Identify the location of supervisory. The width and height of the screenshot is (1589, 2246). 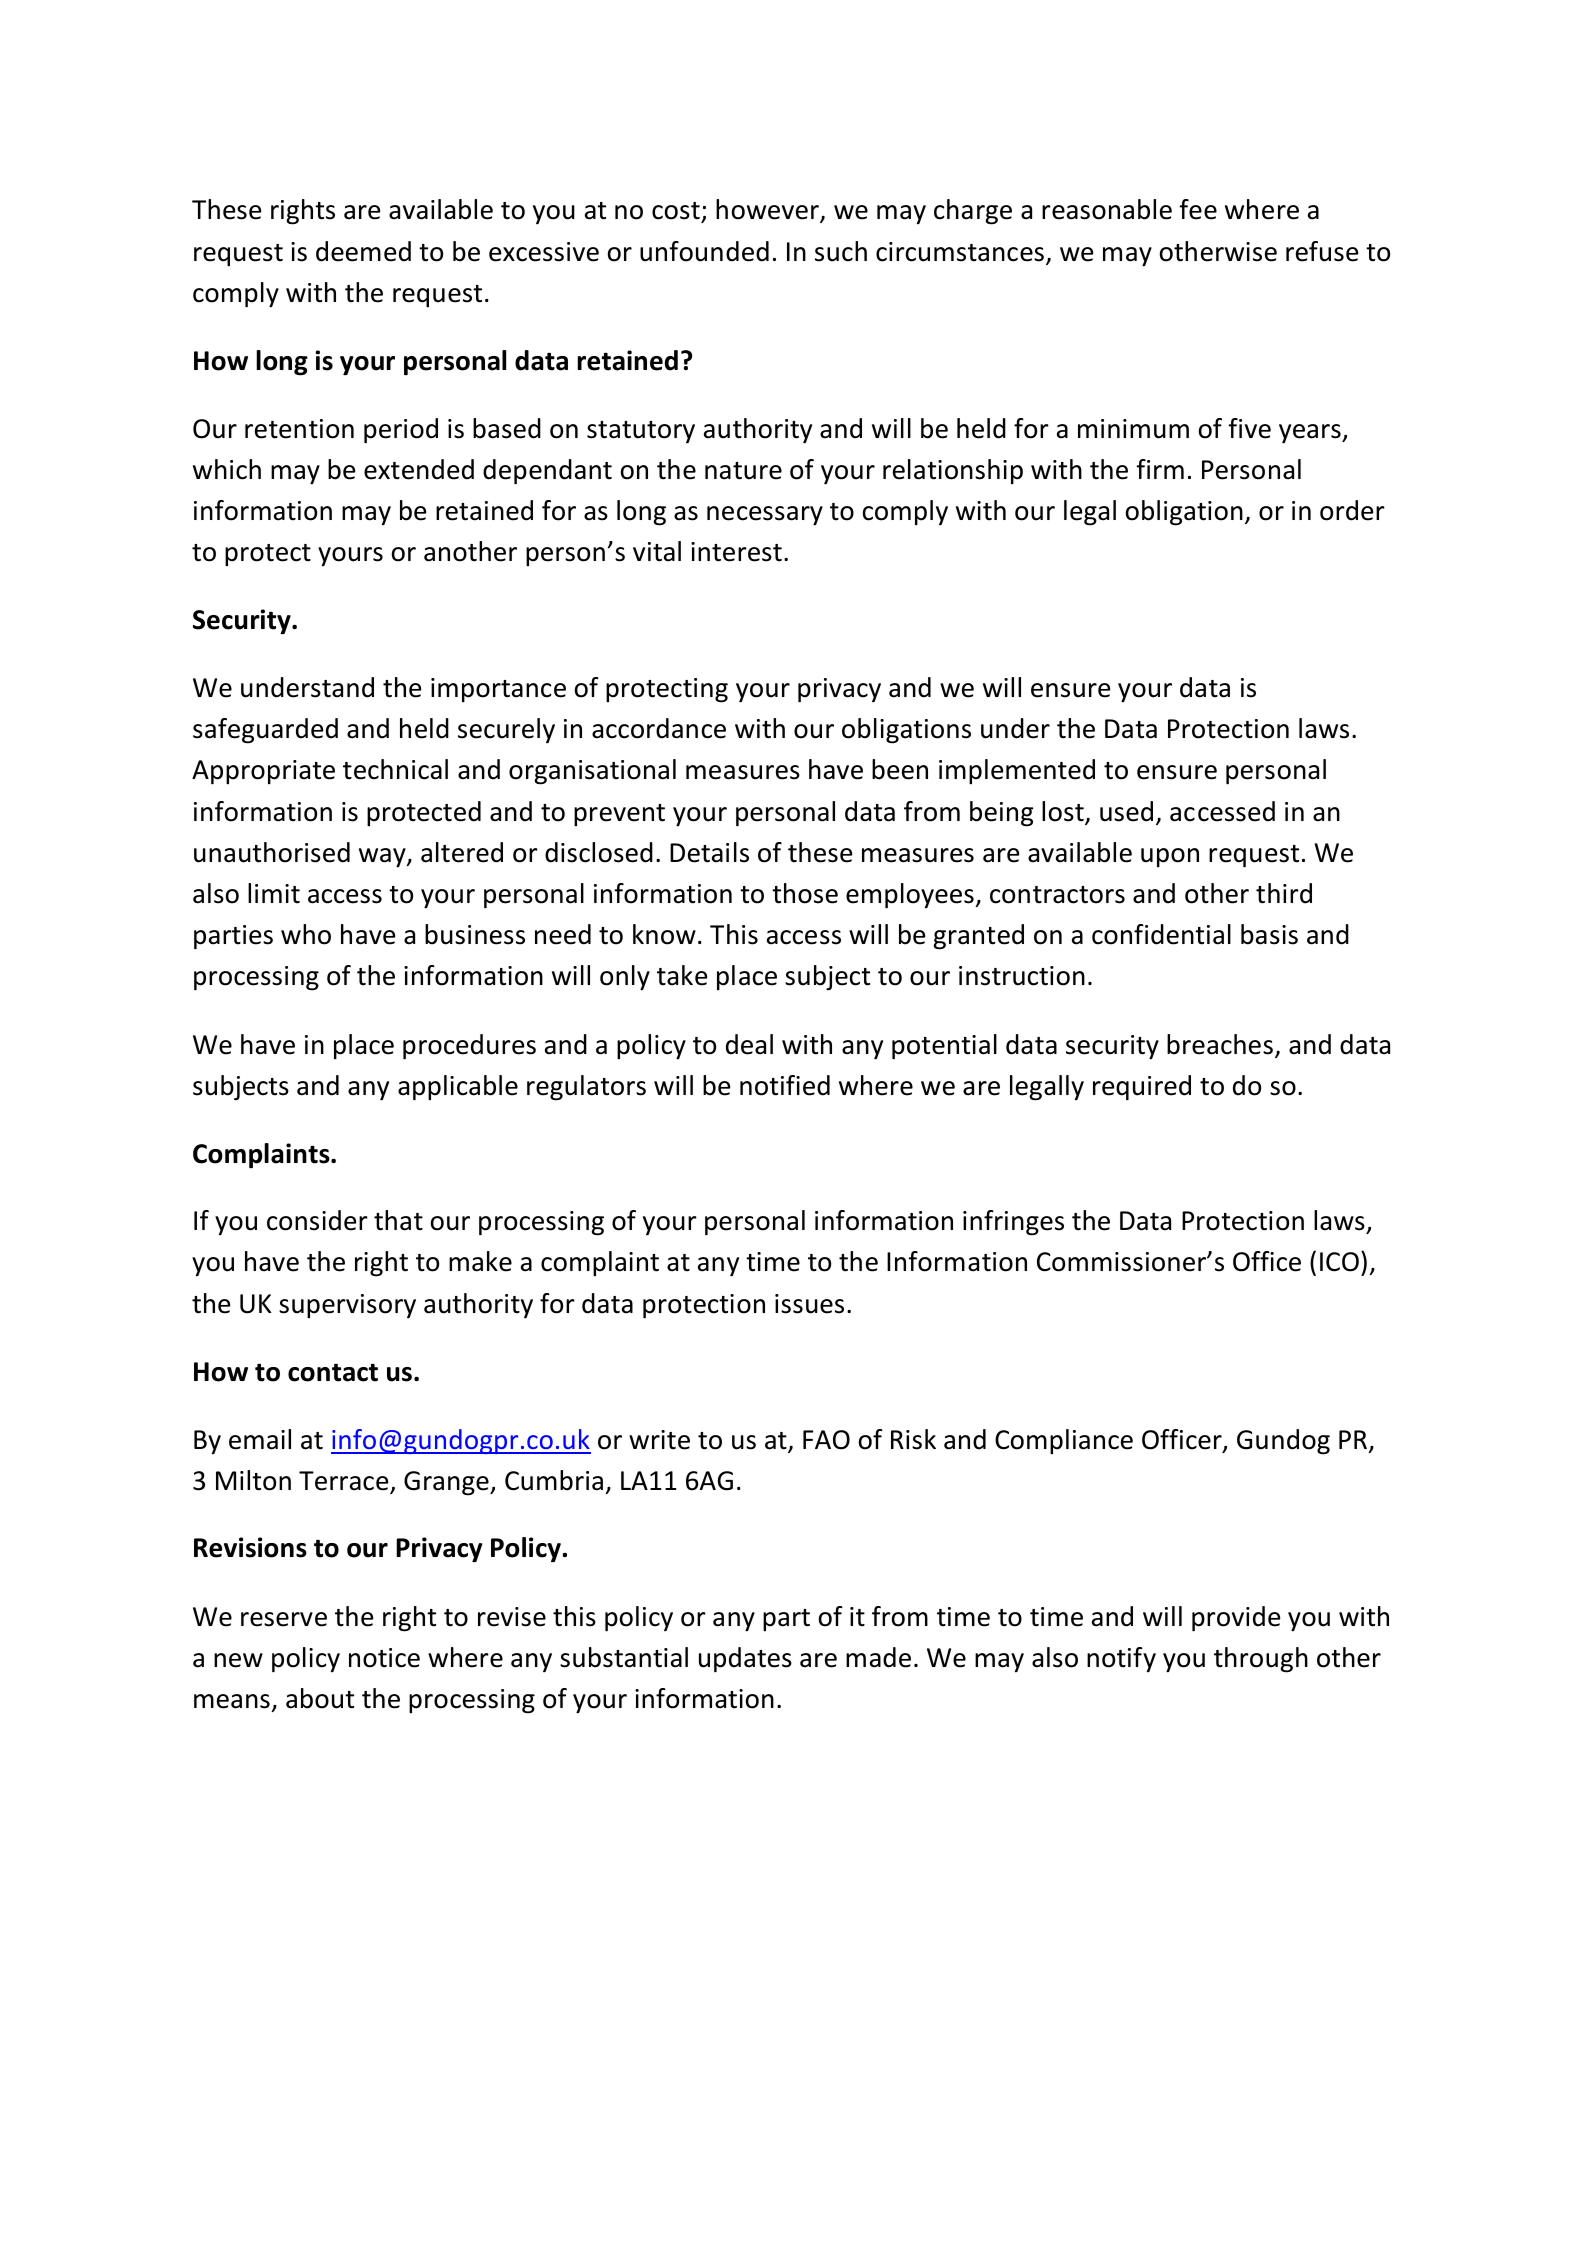
(347, 1306).
